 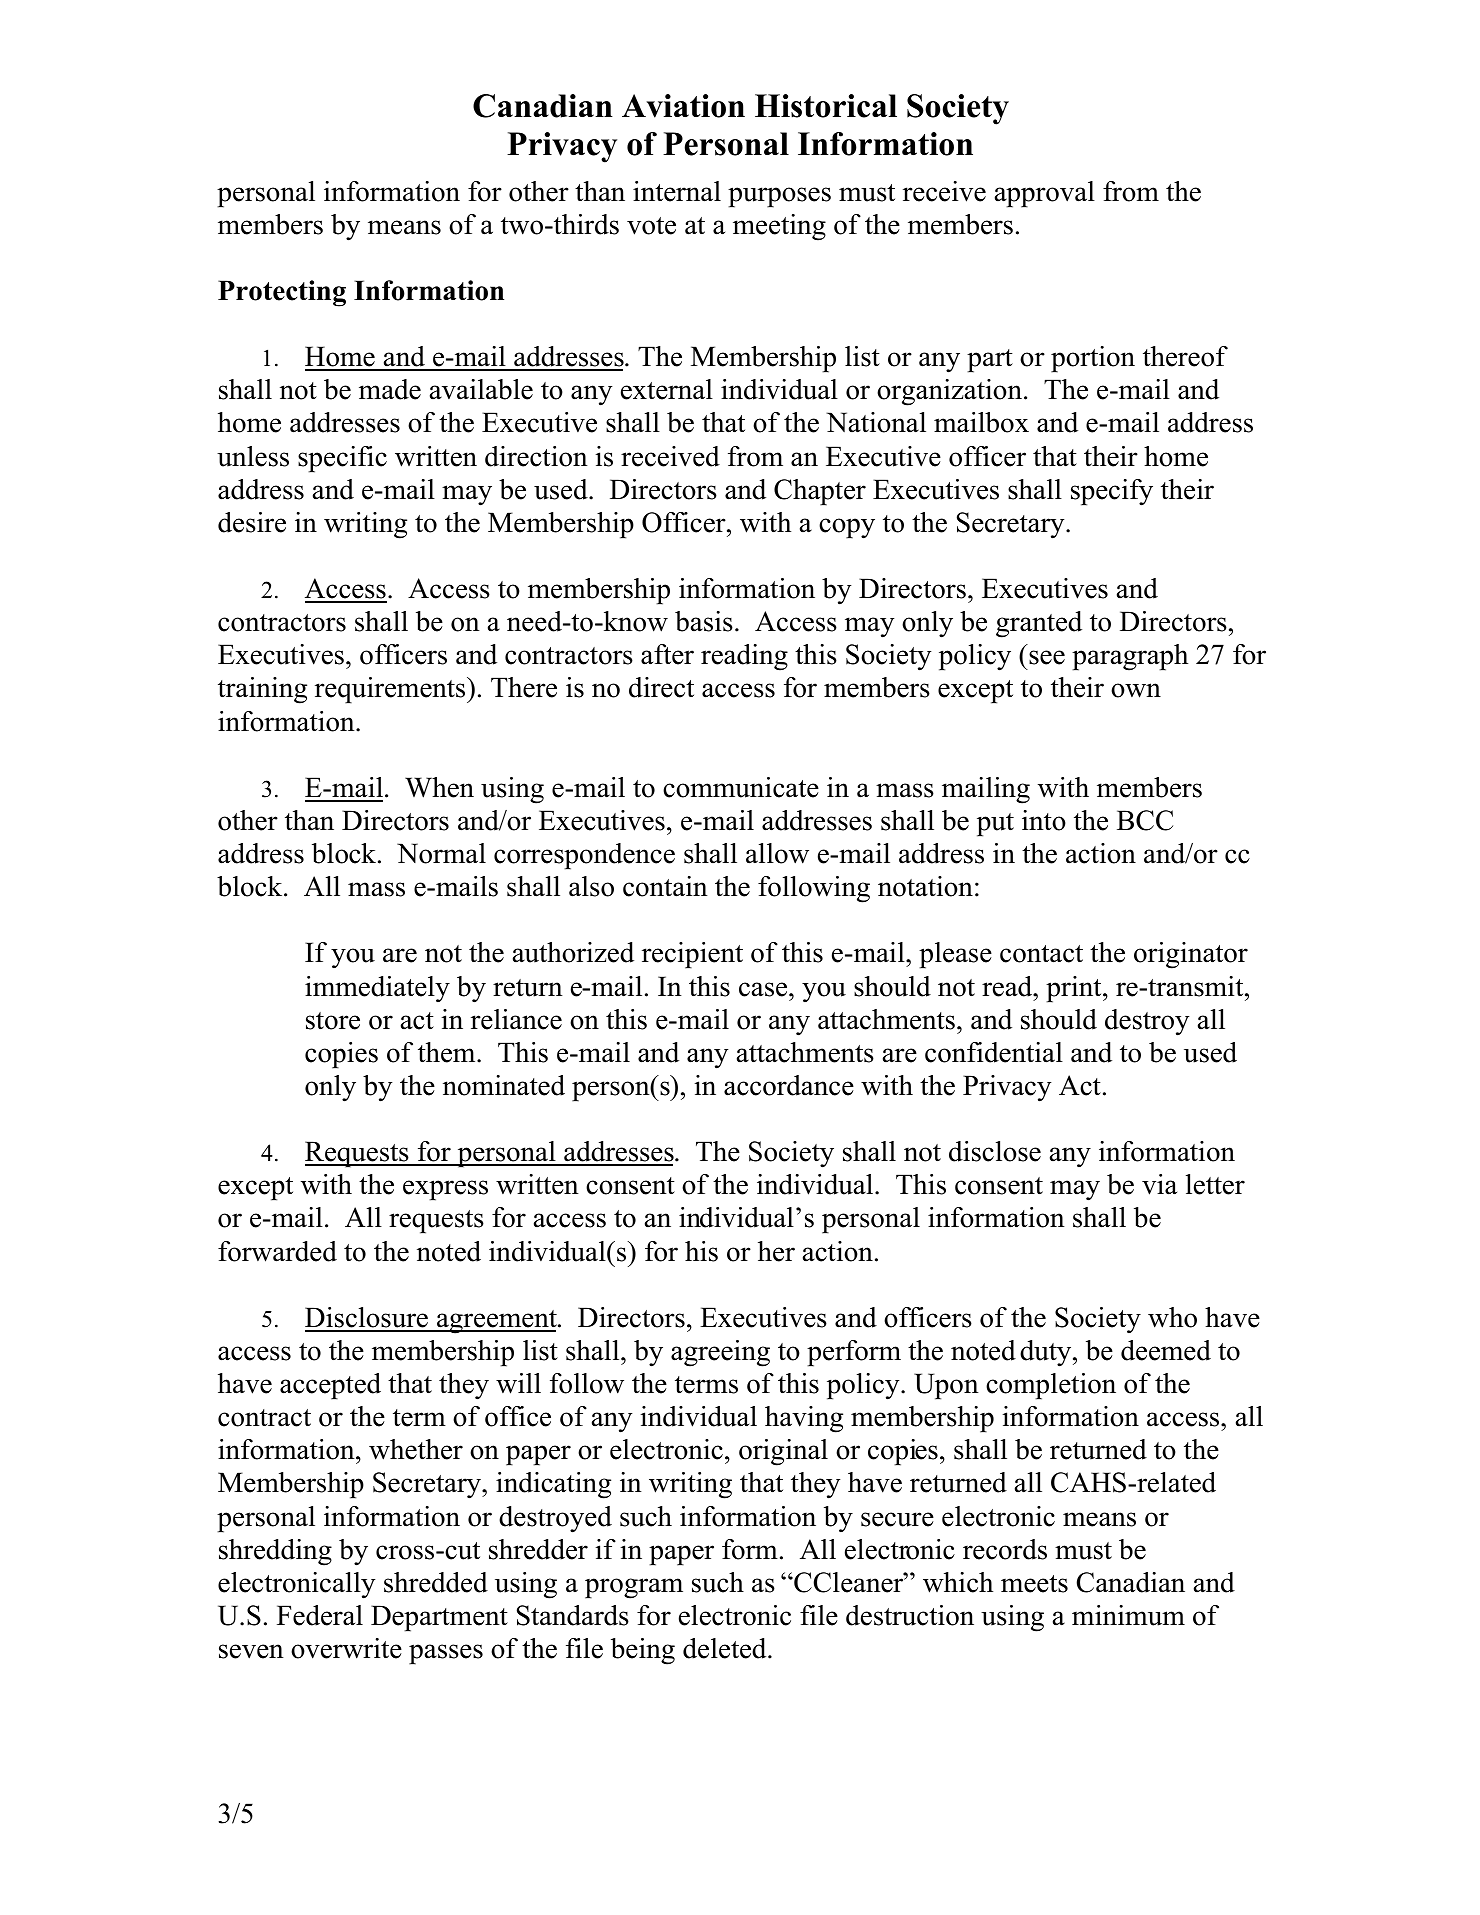 What do you see at coordinates (277, 1251) in the screenshot?
I see `forwarded` at bounding box center [277, 1251].
